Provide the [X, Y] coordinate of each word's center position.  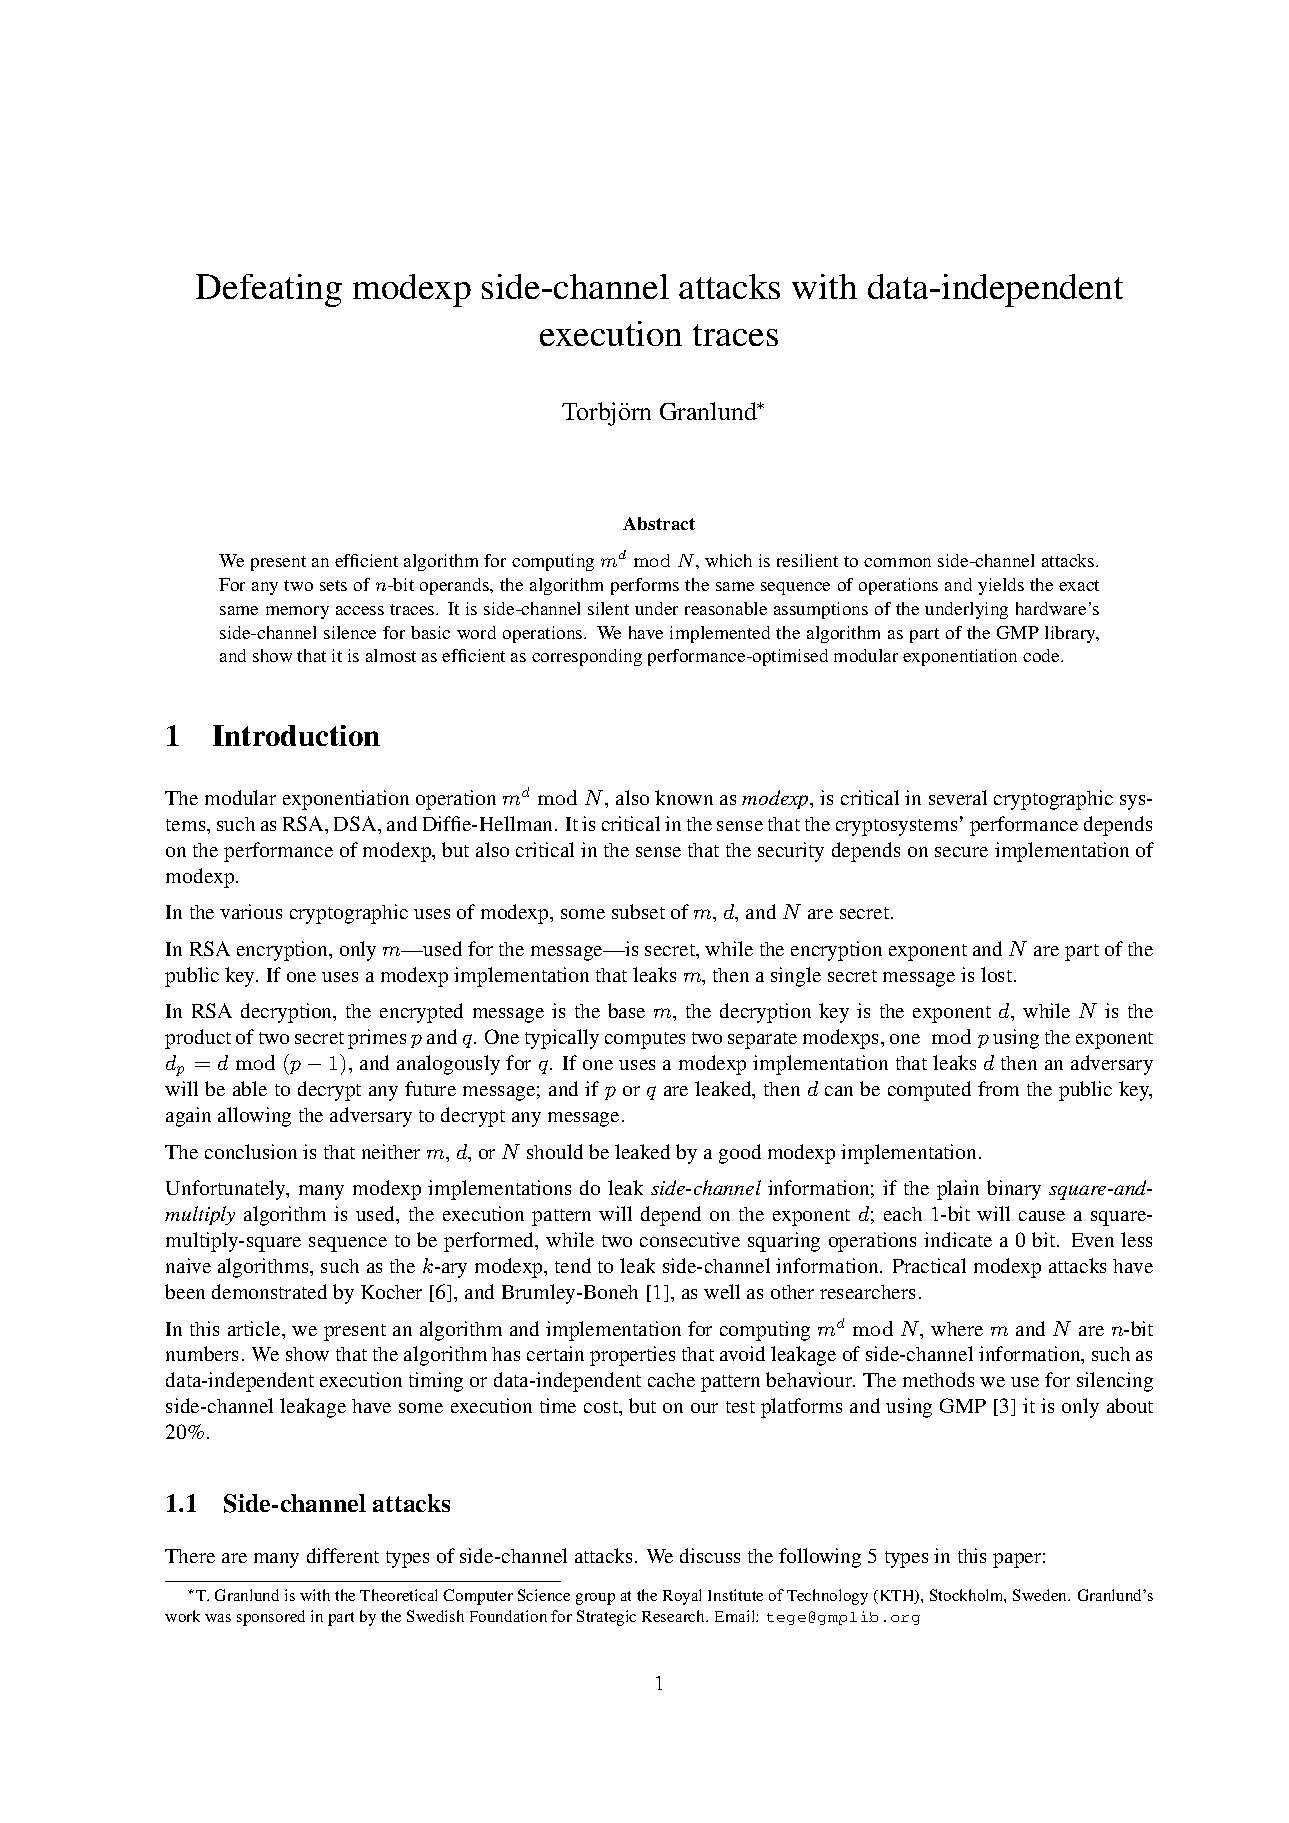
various [251, 911]
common [897, 562]
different [343, 1555]
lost [998, 974]
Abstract [659, 523]
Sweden [1041, 1595]
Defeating [269, 290]
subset [638, 911]
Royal [682, 1597]
